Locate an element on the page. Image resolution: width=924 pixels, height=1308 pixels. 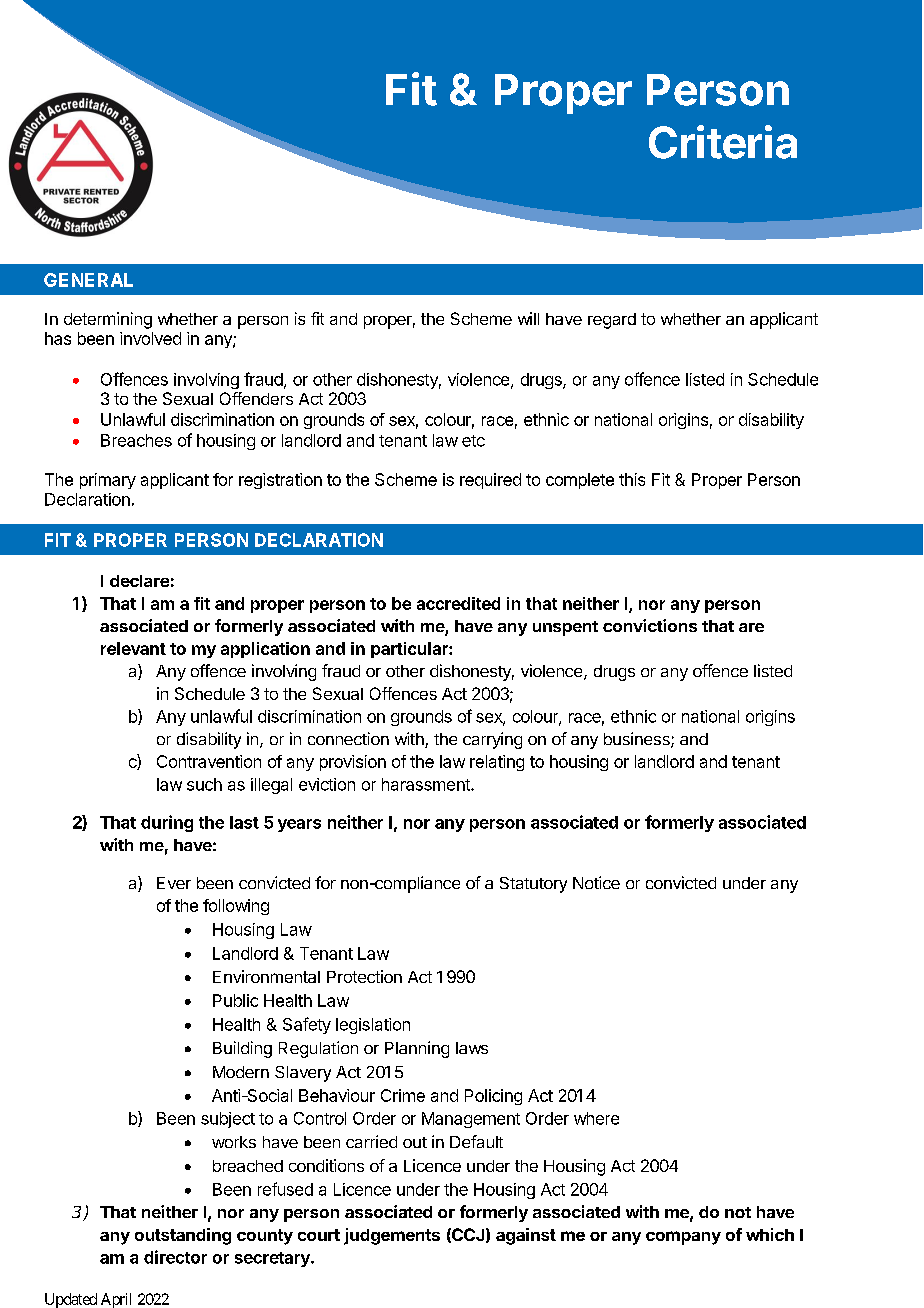
business is located at coordinates (638, 740).
